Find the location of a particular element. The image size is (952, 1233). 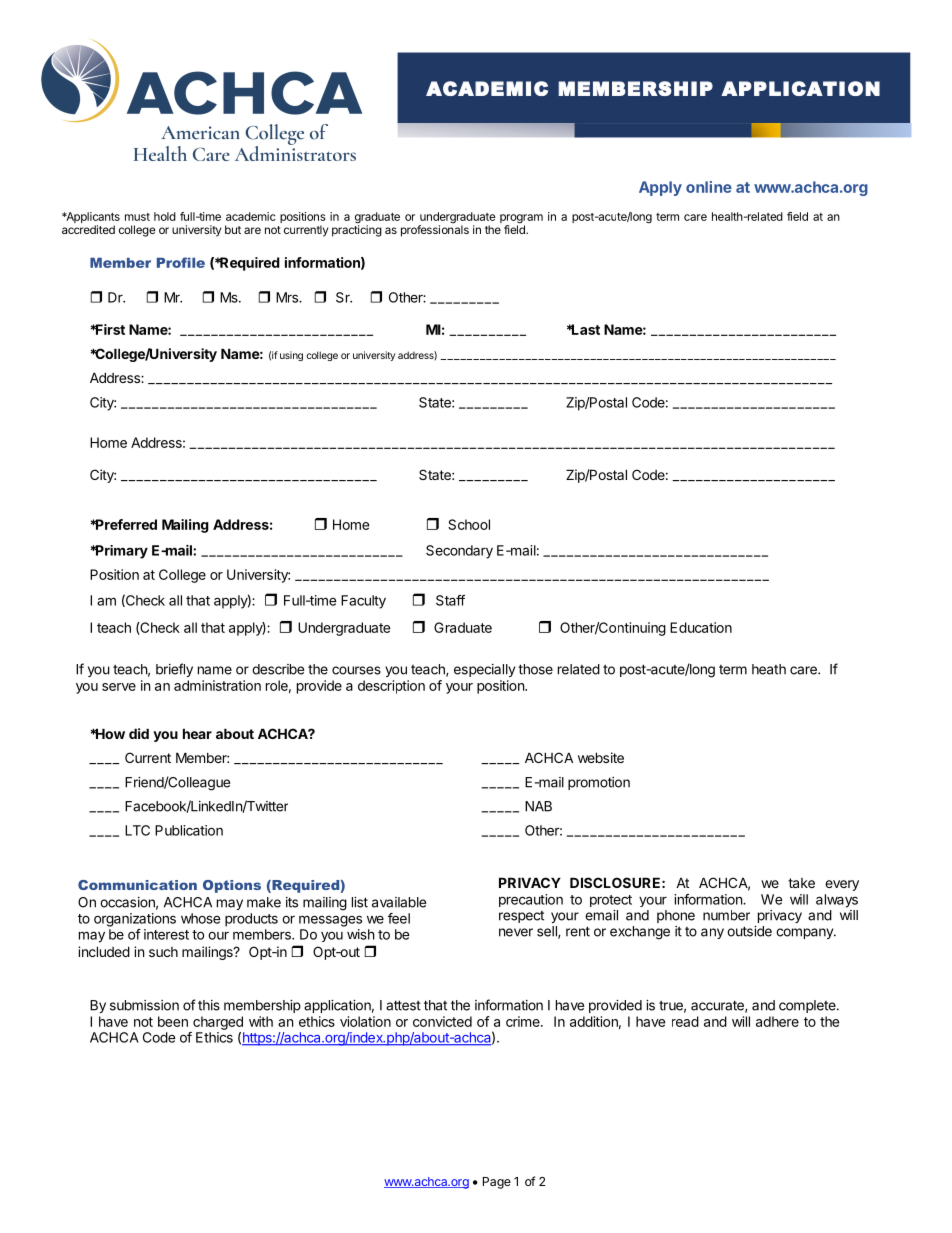

been is located at coordinates (173, 1021).
